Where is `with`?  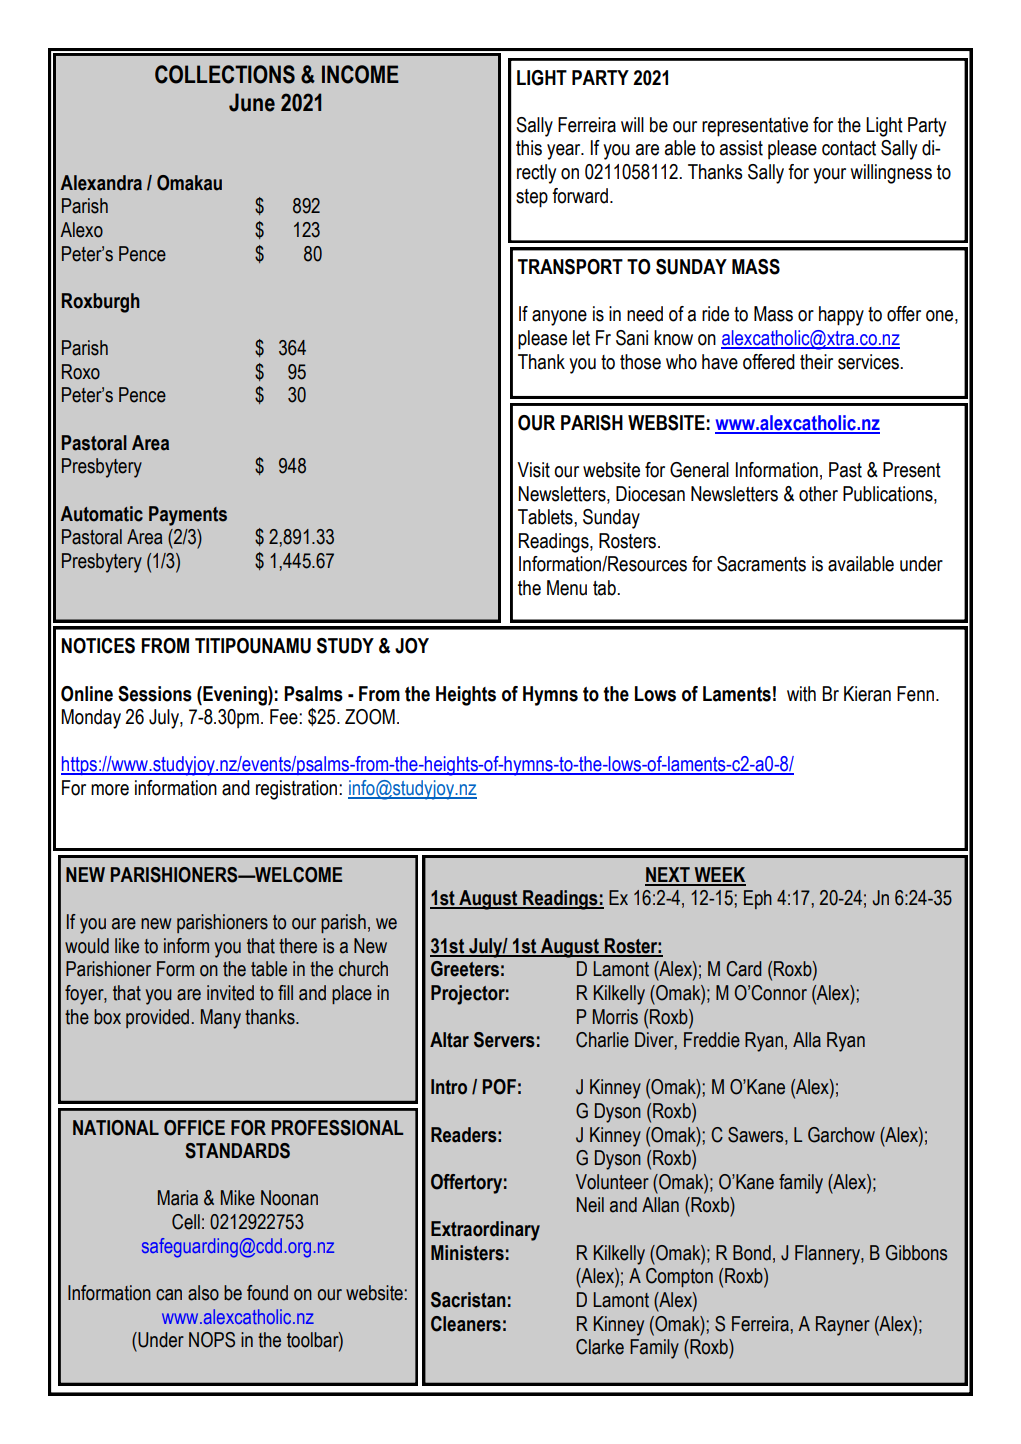
with is located at coordinates (801, 694).
